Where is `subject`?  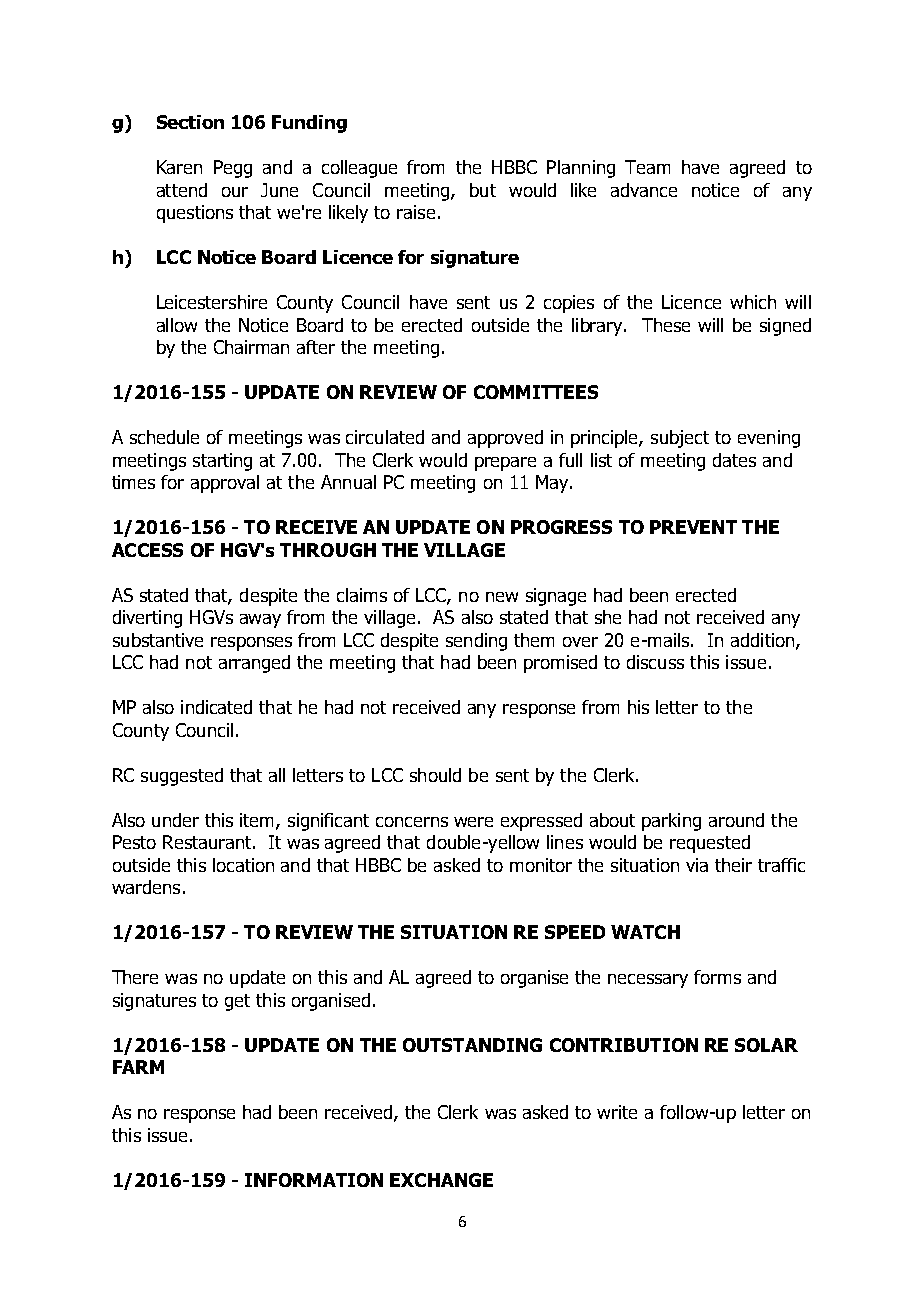 subject is located at coordinates (680, 439).
